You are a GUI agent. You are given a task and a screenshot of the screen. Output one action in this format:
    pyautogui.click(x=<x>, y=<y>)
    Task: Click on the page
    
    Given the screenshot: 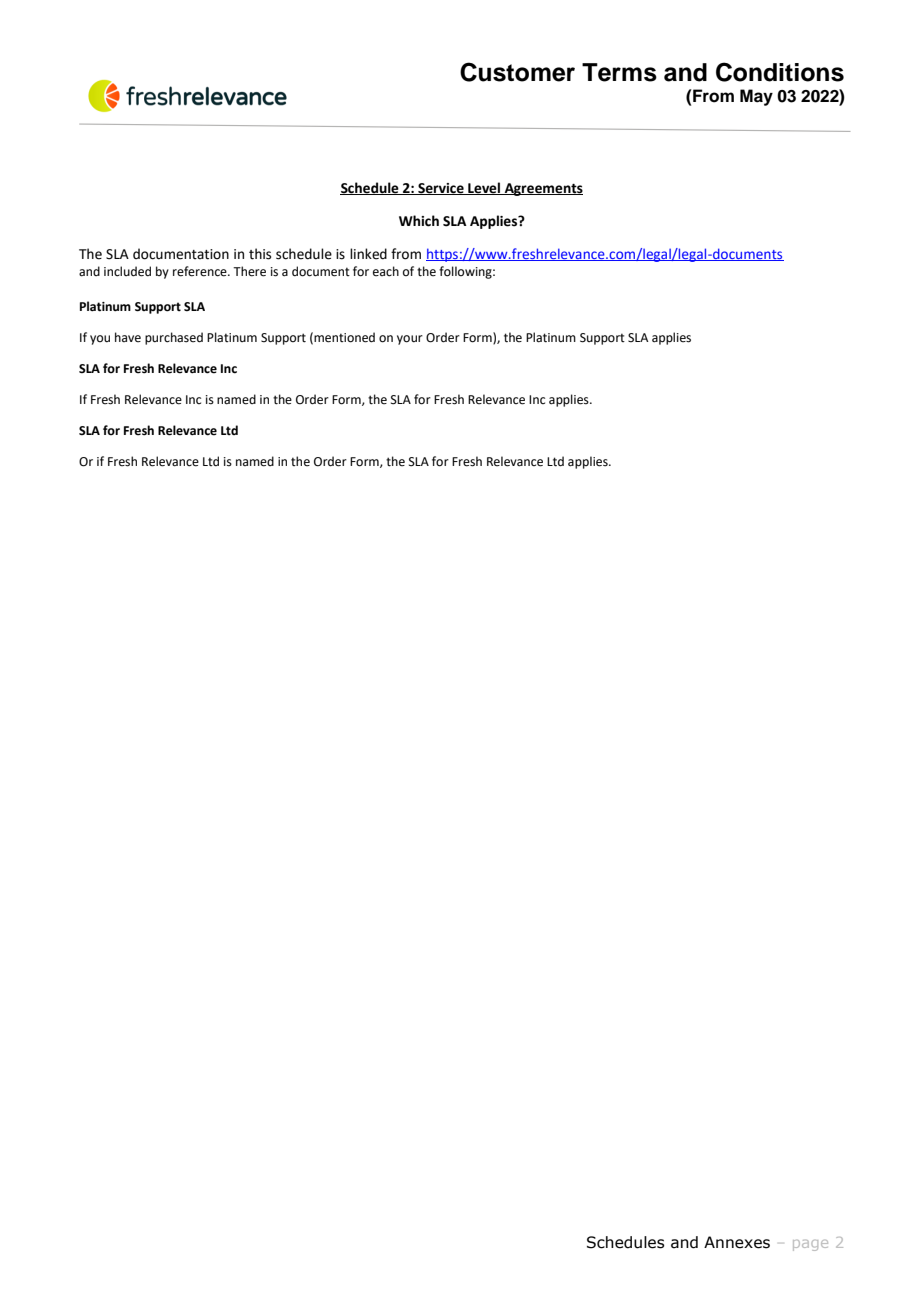 What is the action you would take?
    pyautogui.click(x=810, y=1245)
